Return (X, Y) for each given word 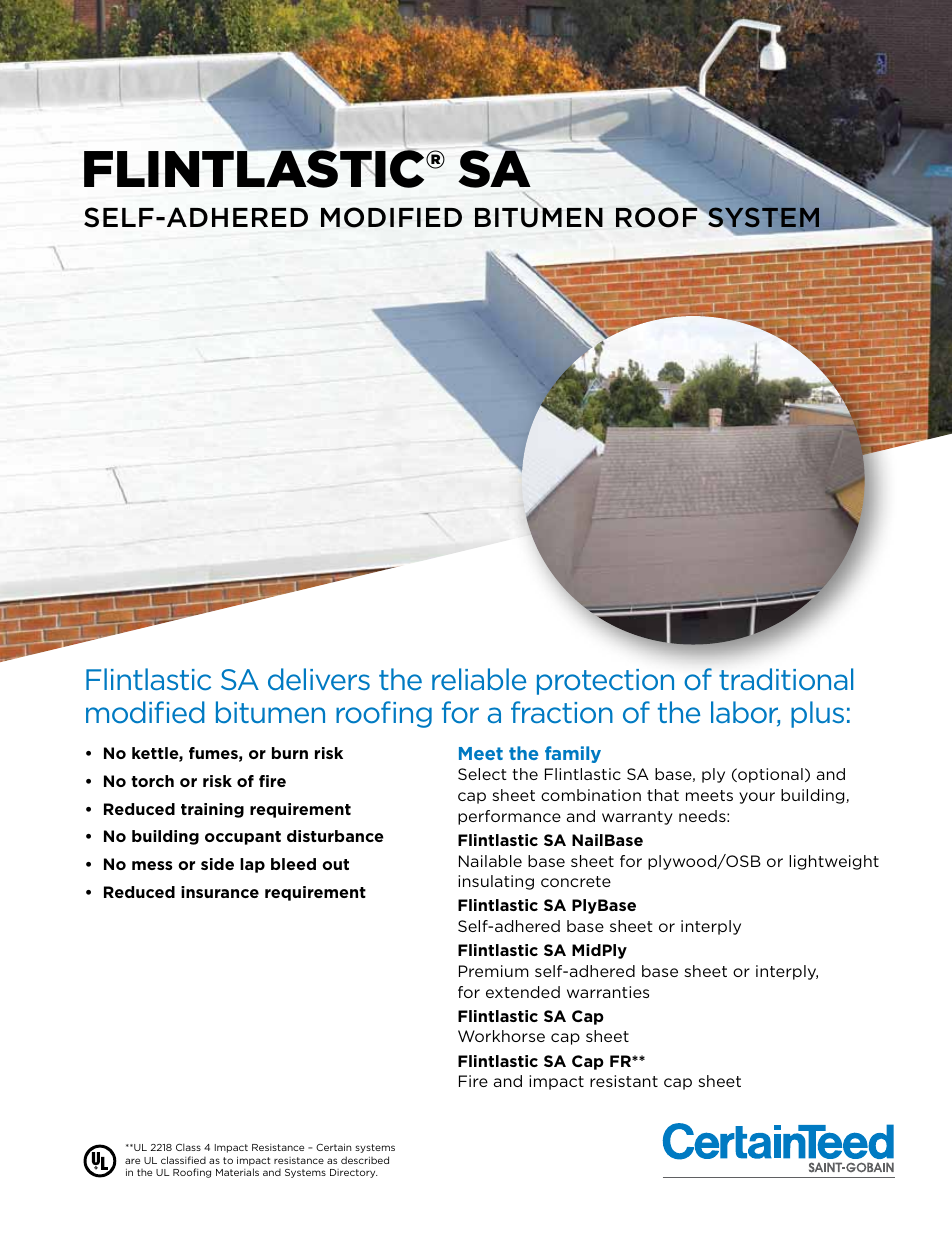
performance (509, 817)
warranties (608, 992)
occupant (243, 838)
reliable (479, 679)
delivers (319, 679)
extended (523, 992)
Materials (237, 1172)
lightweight (834, 862)
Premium (494, 971)
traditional (786, 679)
